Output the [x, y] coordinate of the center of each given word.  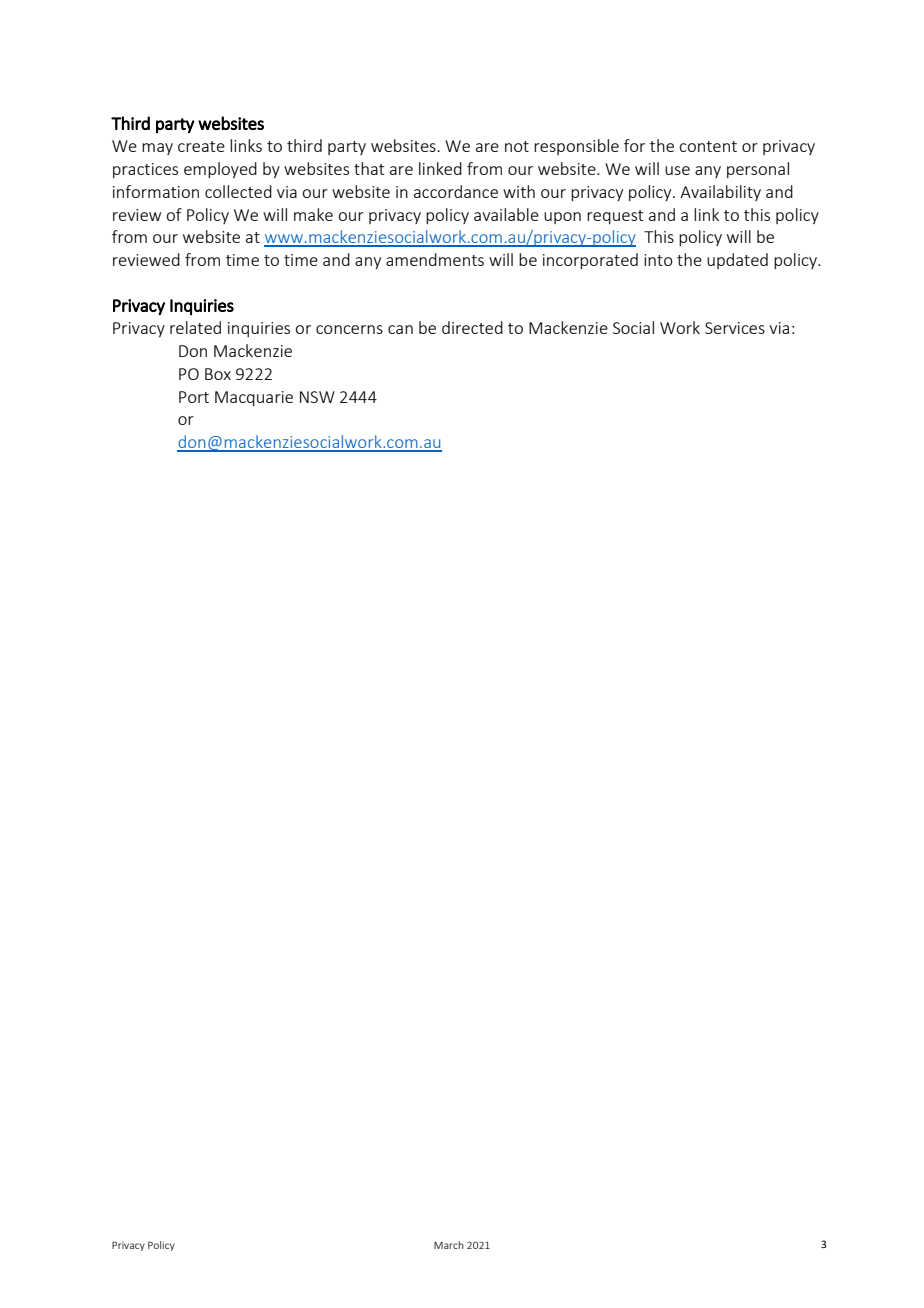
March [449, 1245]
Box [218, 374]
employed [220, 170]
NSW [317, 397]
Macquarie [254, 398]
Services [735, 328]
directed [472, 327]
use [677, 170]
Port [194, 397]
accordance [456, 191]
